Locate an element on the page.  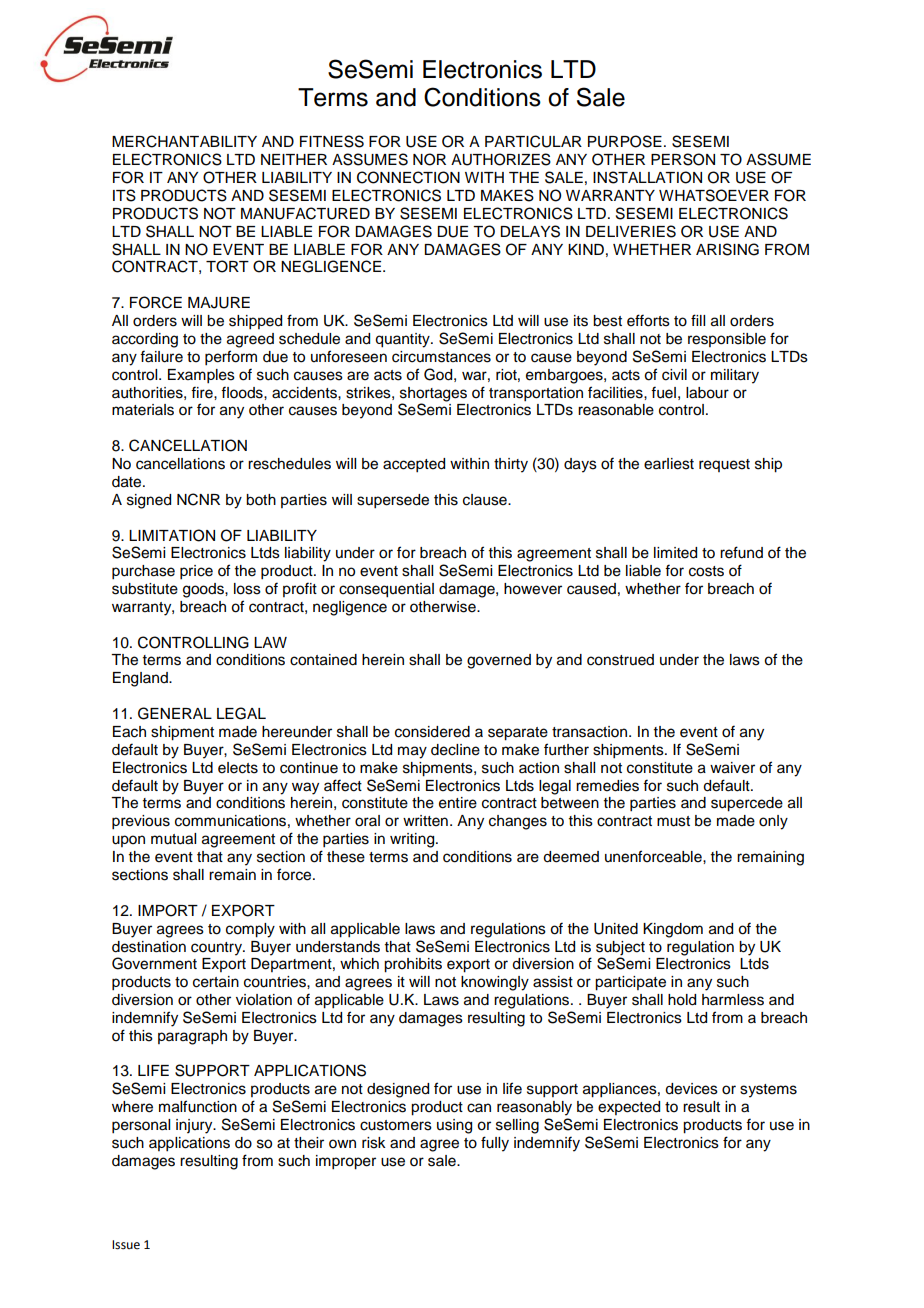
mutual is located at coordinates (173, 839).
